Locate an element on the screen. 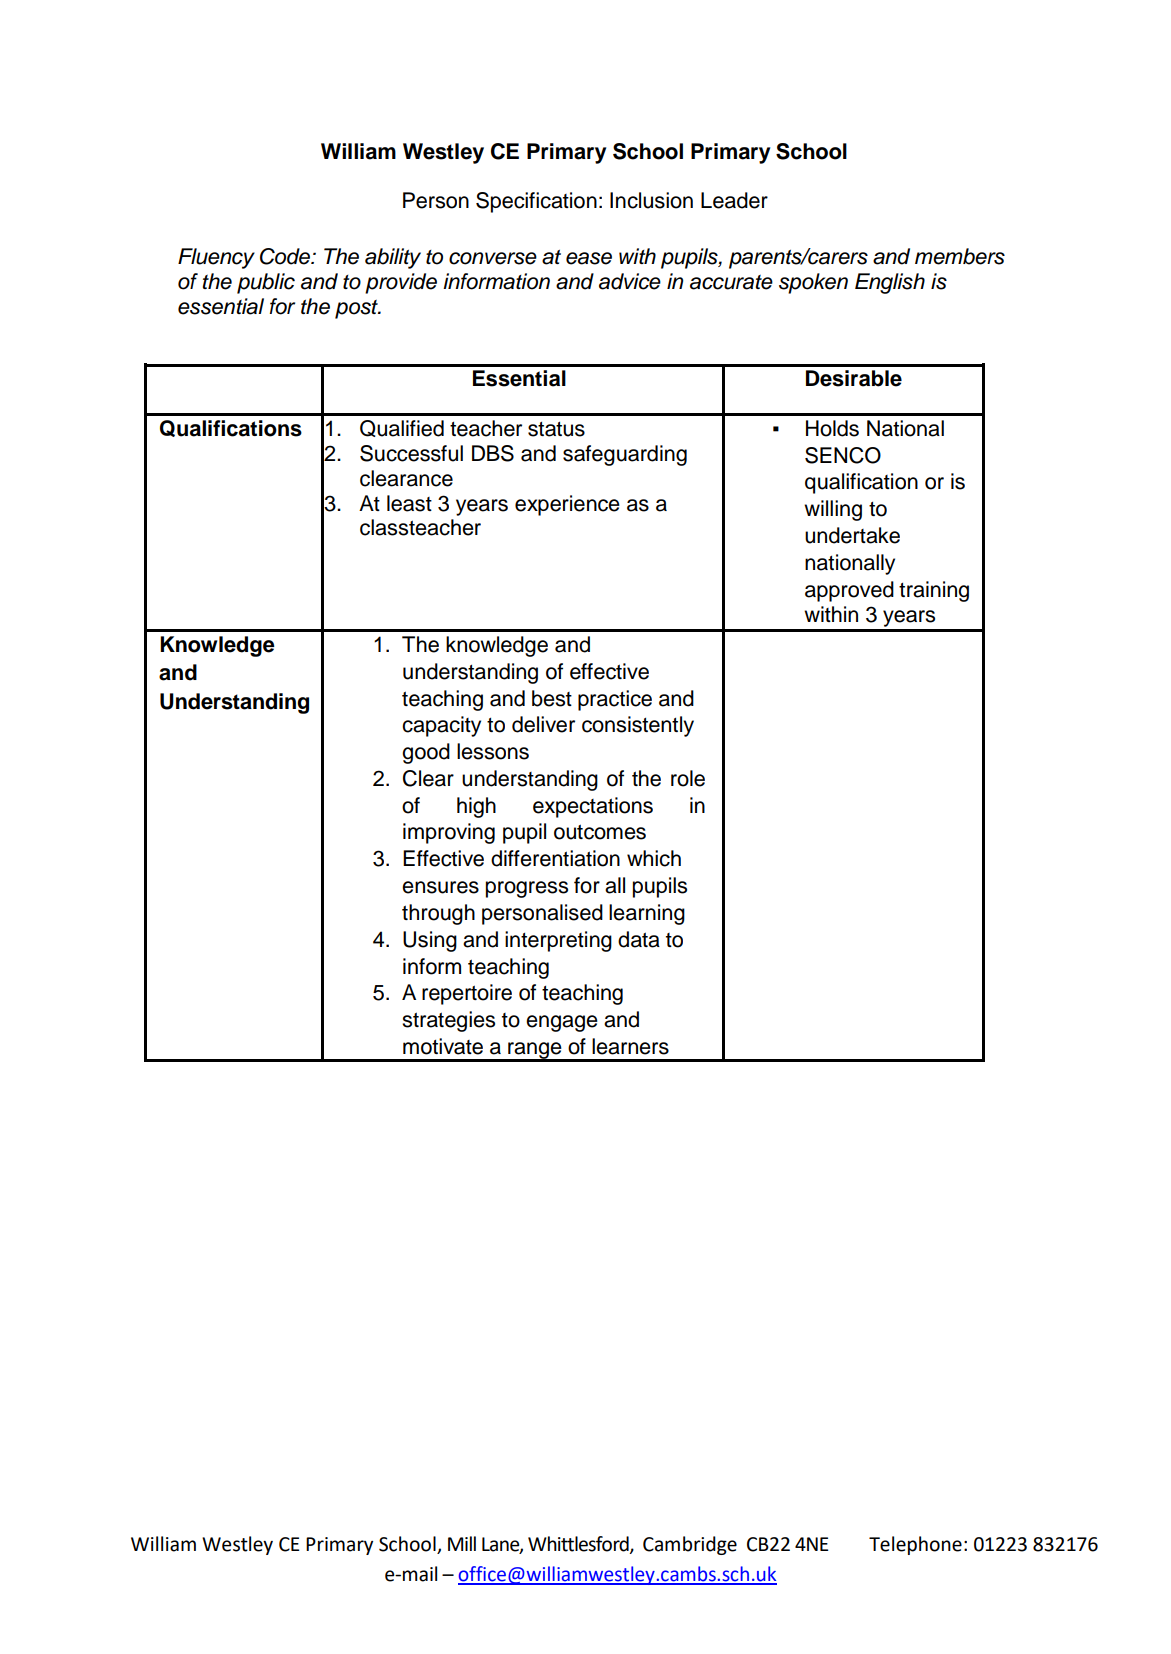 The width and height of the screenshot is (1171, 1654). Cambridge is located at coordinates (690, 1545).
